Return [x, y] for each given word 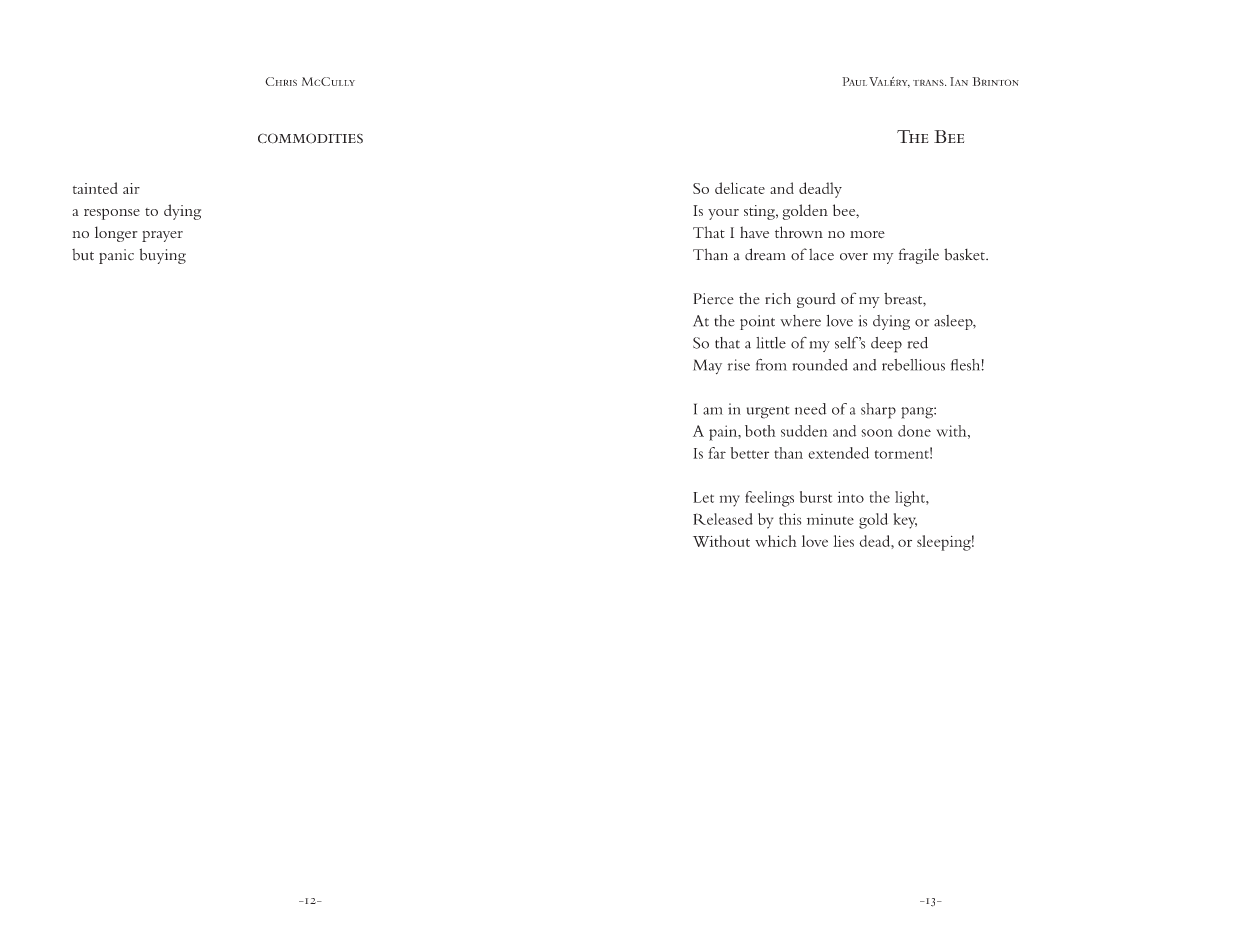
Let [703, 497]
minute [830, 519]
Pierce [713, 299]
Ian [959, 81]
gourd [816, 300]
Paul [854, 81]
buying [163, 256]
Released [723, 519]
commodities [310, 138]
